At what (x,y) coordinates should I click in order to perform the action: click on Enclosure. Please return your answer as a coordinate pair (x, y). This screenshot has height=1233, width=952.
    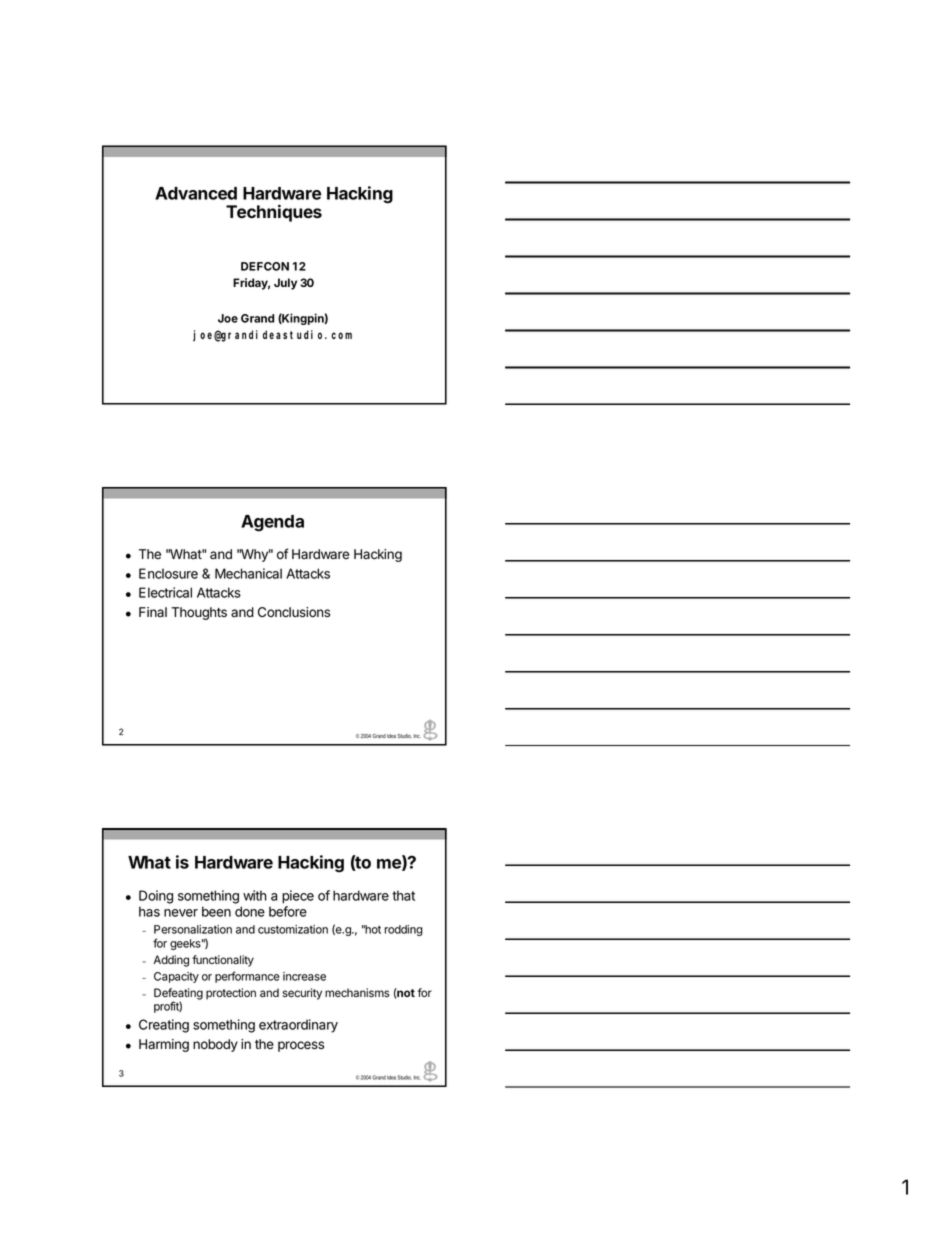
    Looking at the image, I should click on (168, 573).
